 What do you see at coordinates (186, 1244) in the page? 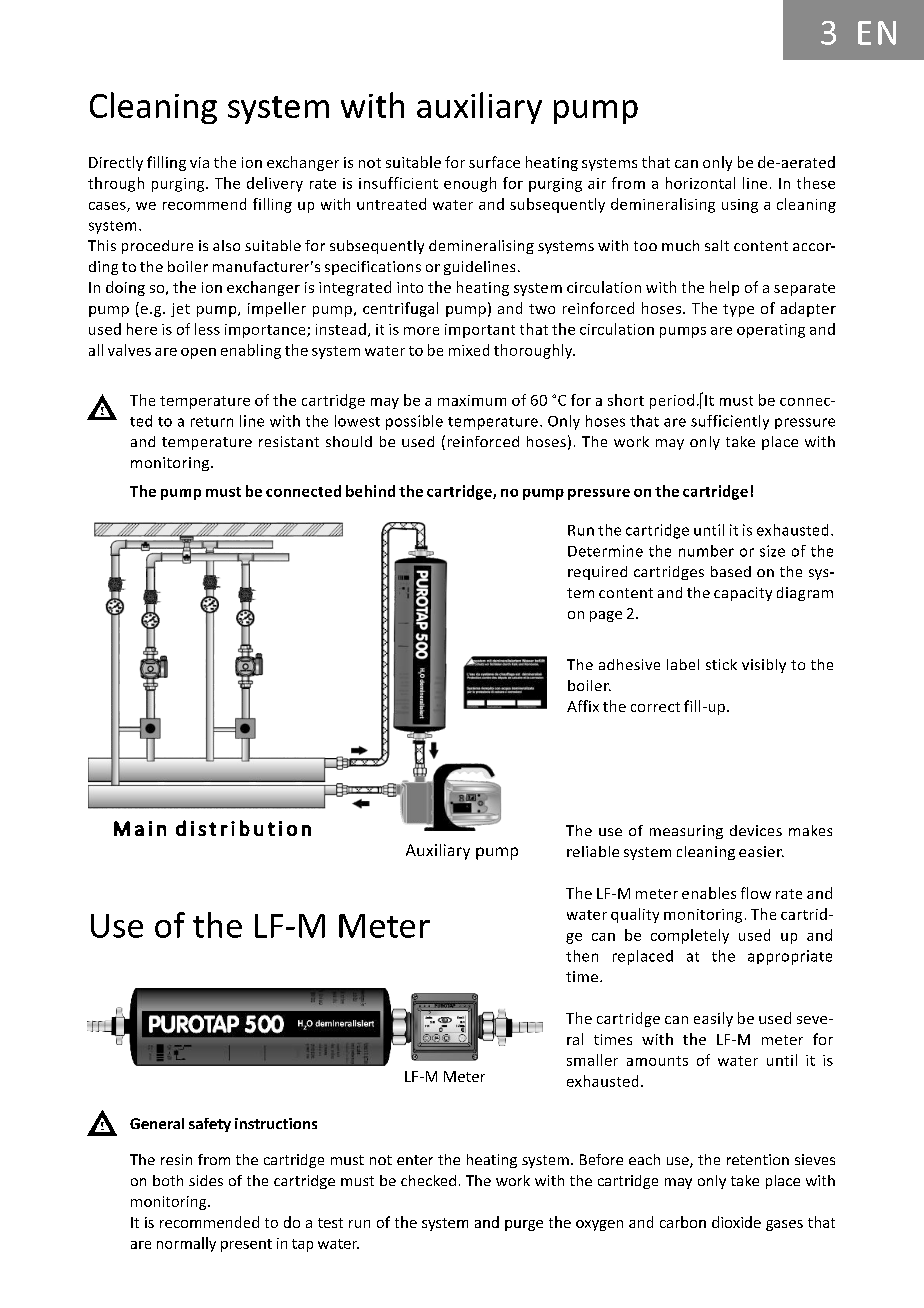
I see `normally` at bounding box center [186, 1244].
